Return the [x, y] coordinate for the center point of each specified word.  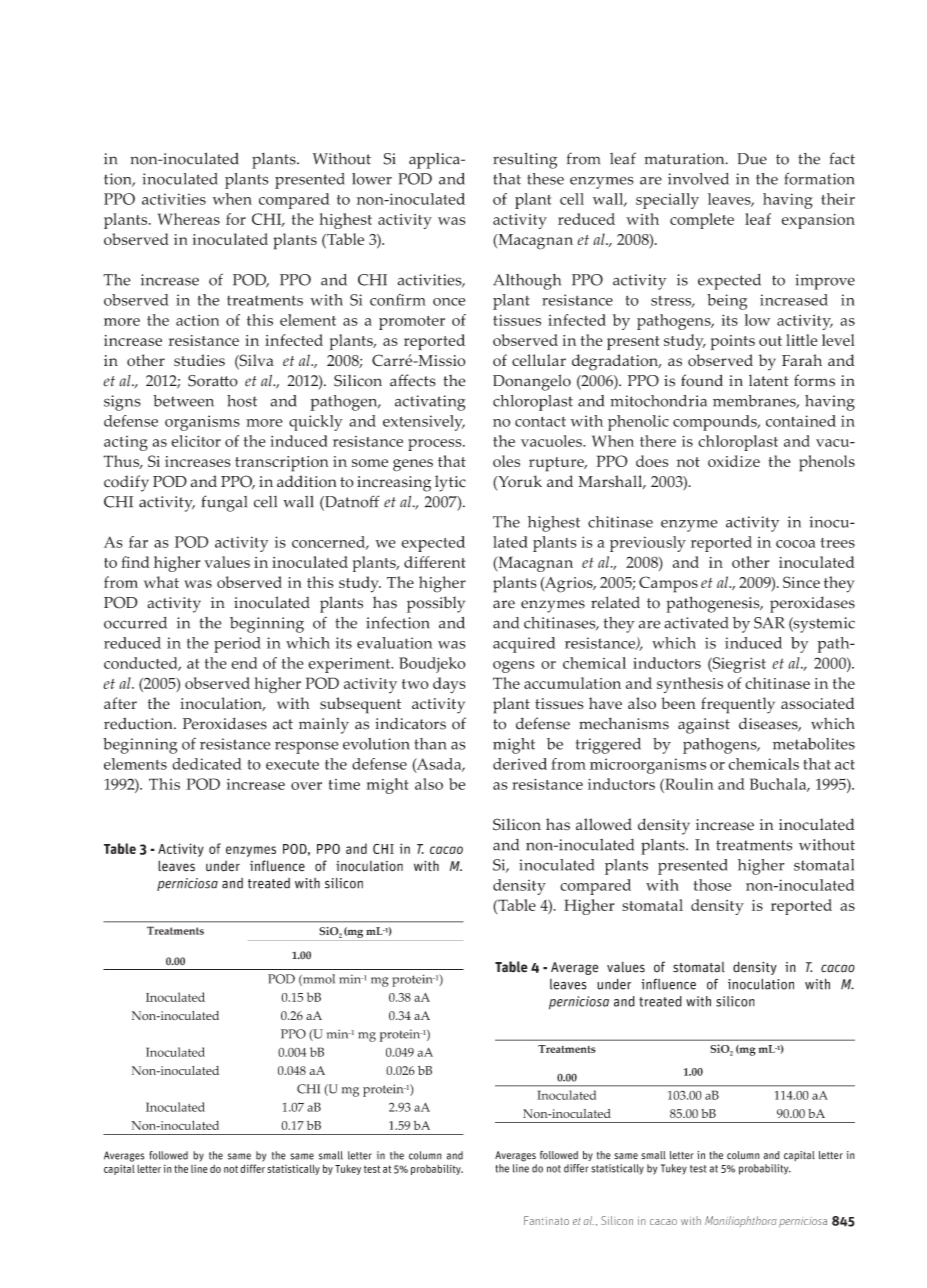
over [306, 786]
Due [752, 159]
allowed [604, 824]
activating [430, 403]
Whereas [189, 219]
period [237, 645]
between [183, 401]
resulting [525, 161]
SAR [769, 623]
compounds [716, 423]
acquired [524, 645]
